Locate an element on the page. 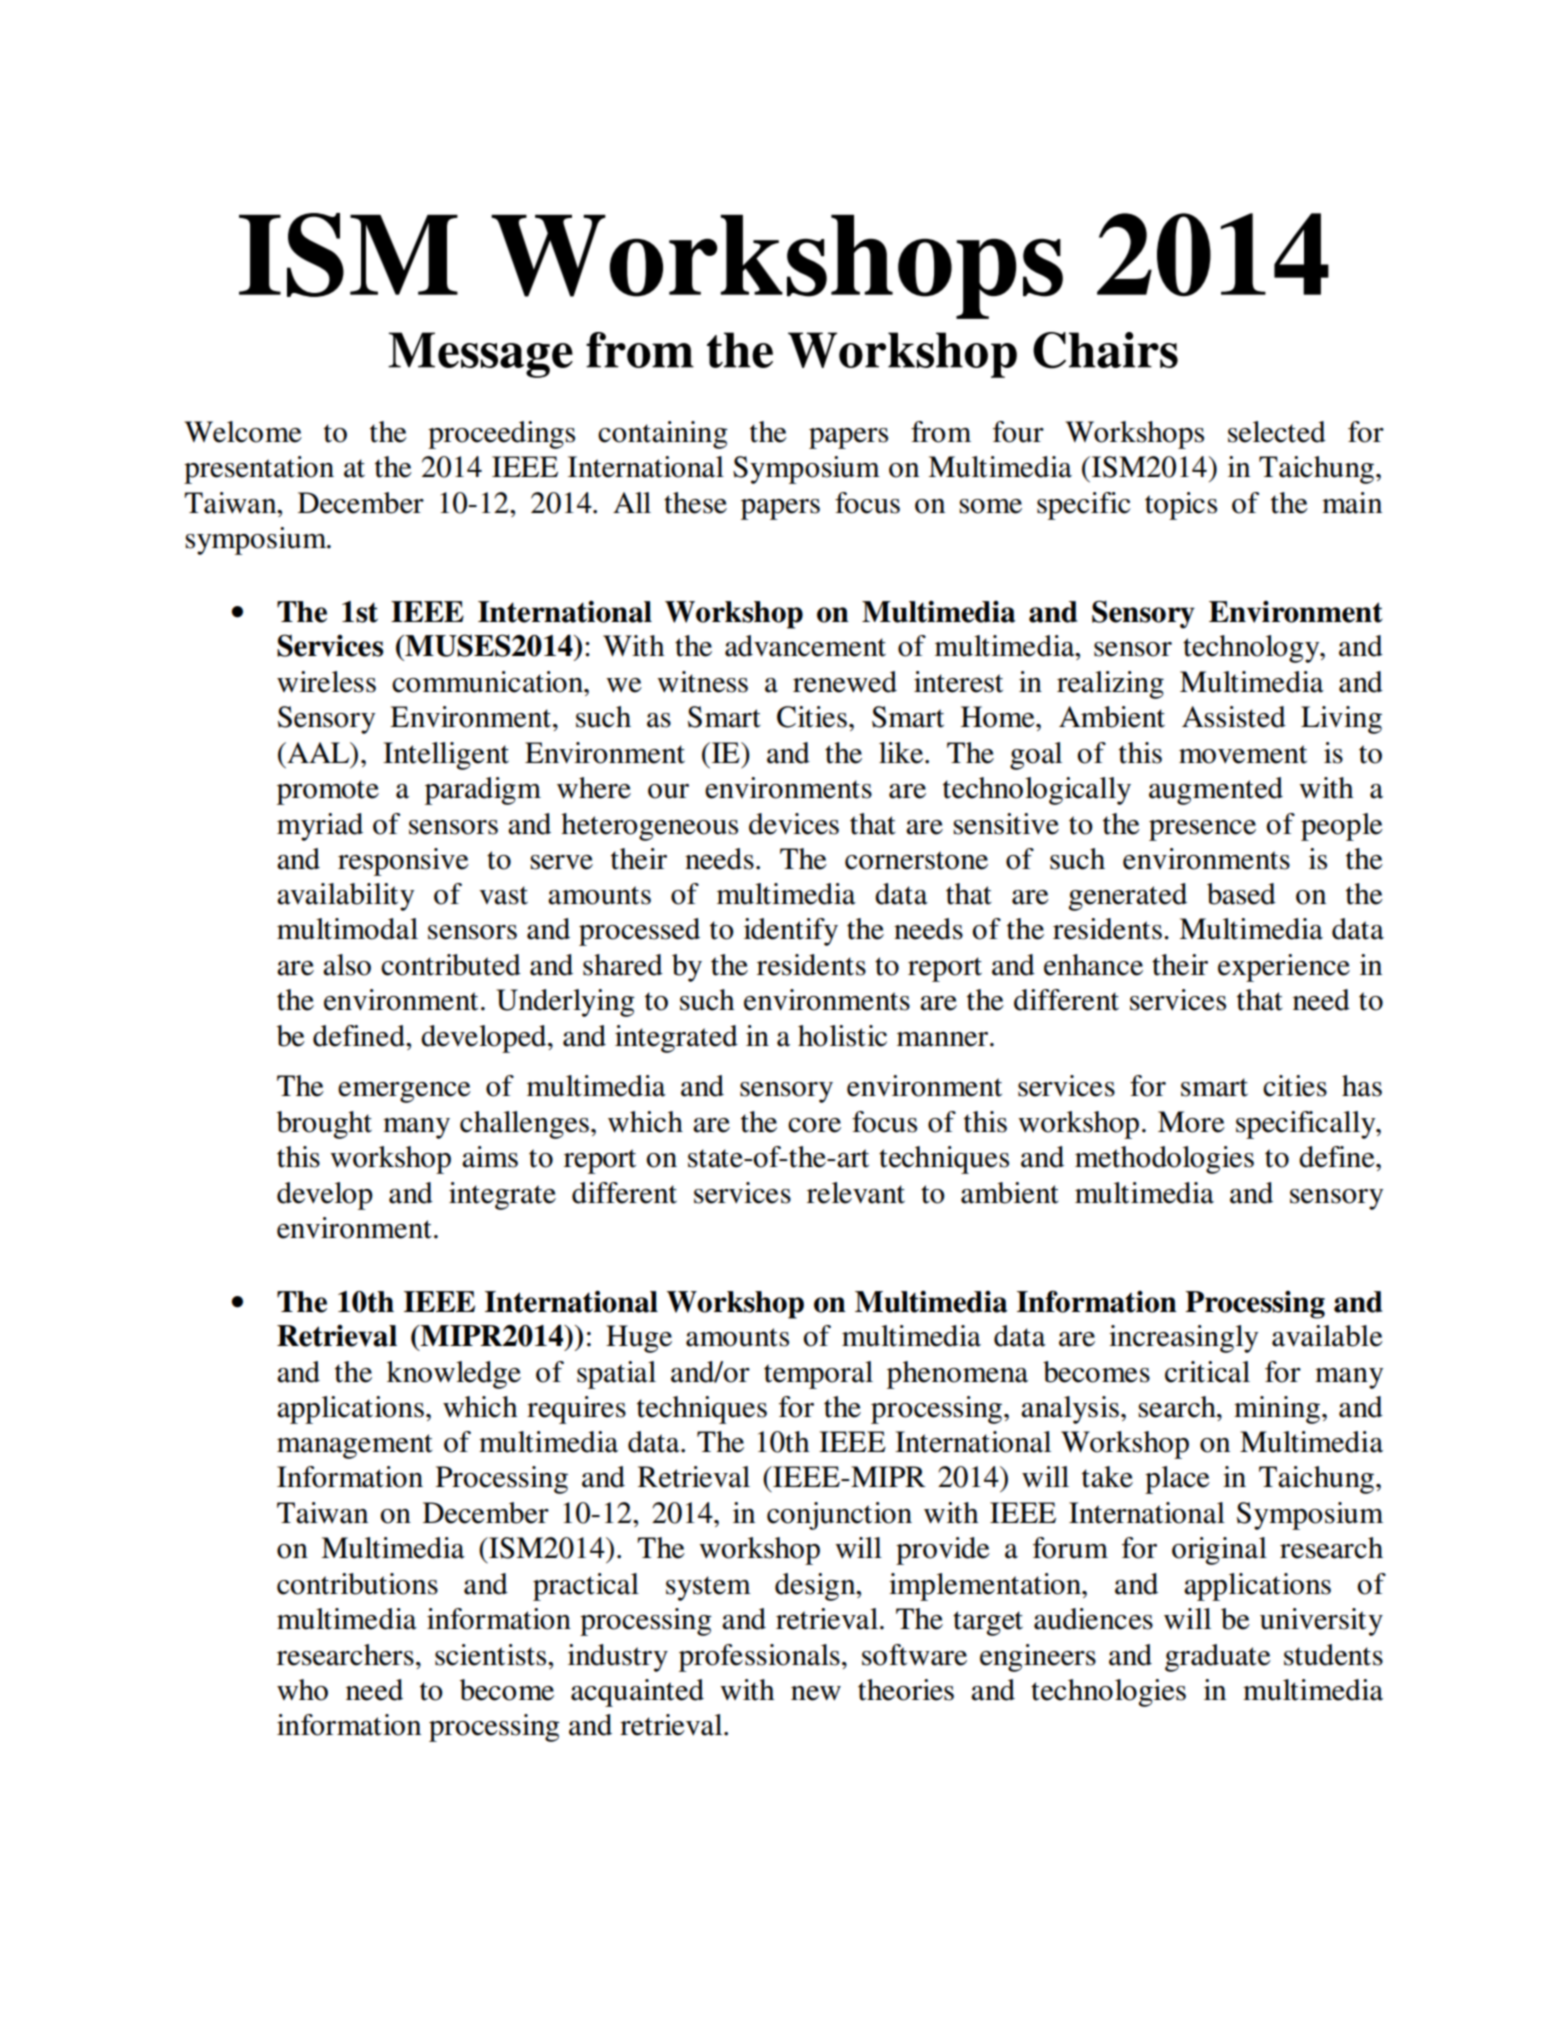 This page has width=1568, height=2030. Message is located at coordinates (480, 355).
